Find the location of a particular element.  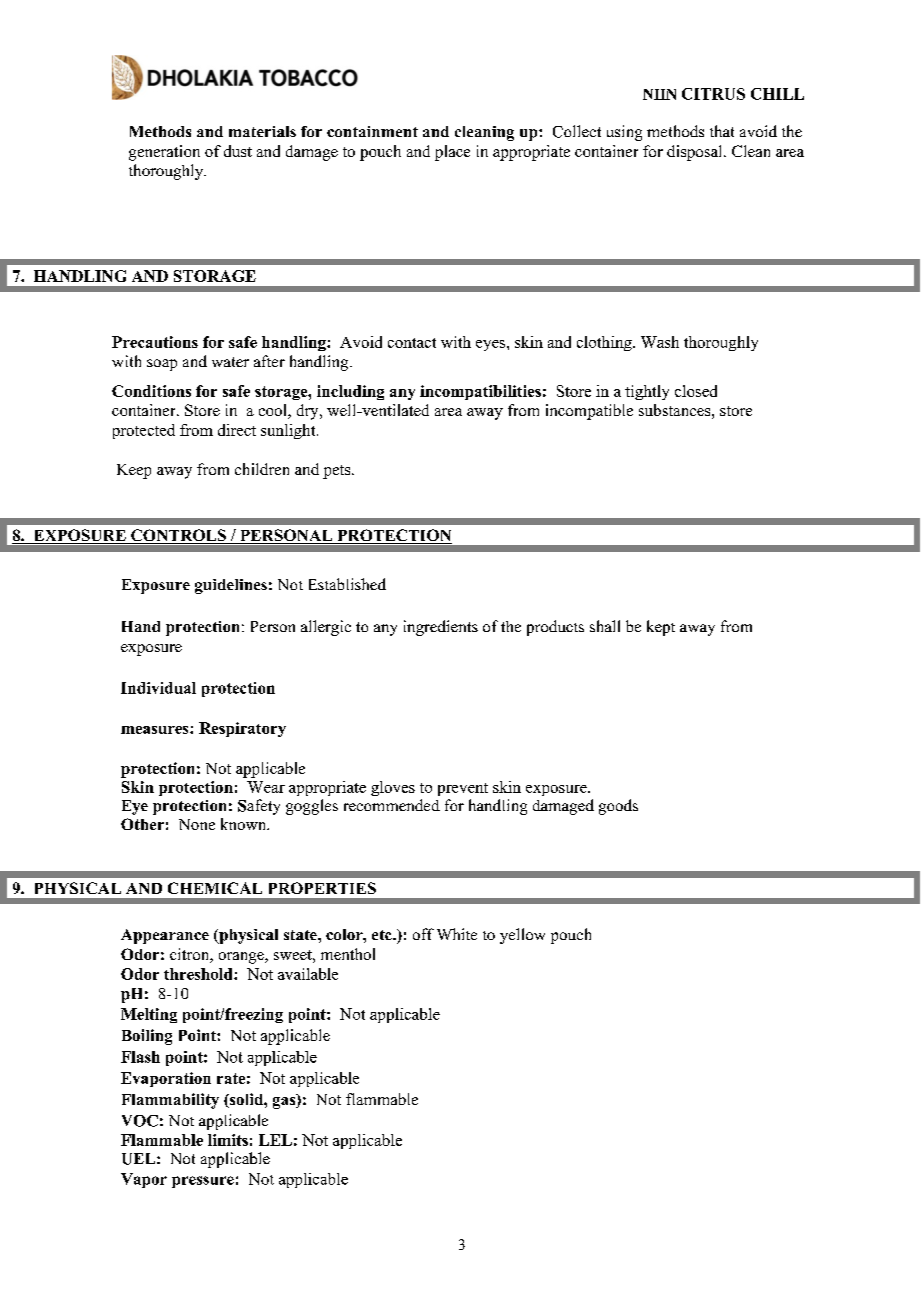

prevent is located at coordinates (463, 789).
